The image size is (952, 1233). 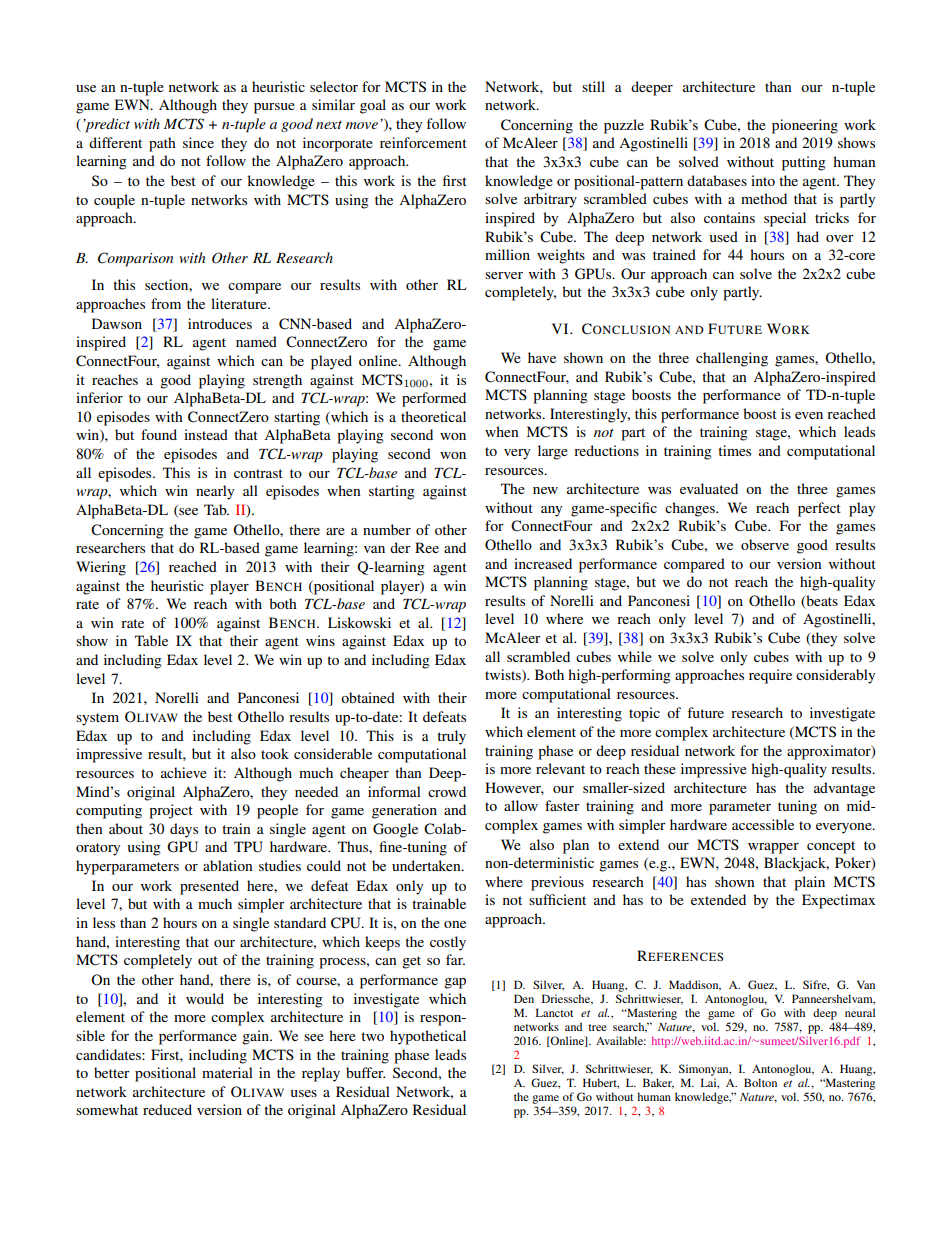 What do you see at coordinates (184, 772) in the page?
I see `achieve` at bounding box center [184, 772].
